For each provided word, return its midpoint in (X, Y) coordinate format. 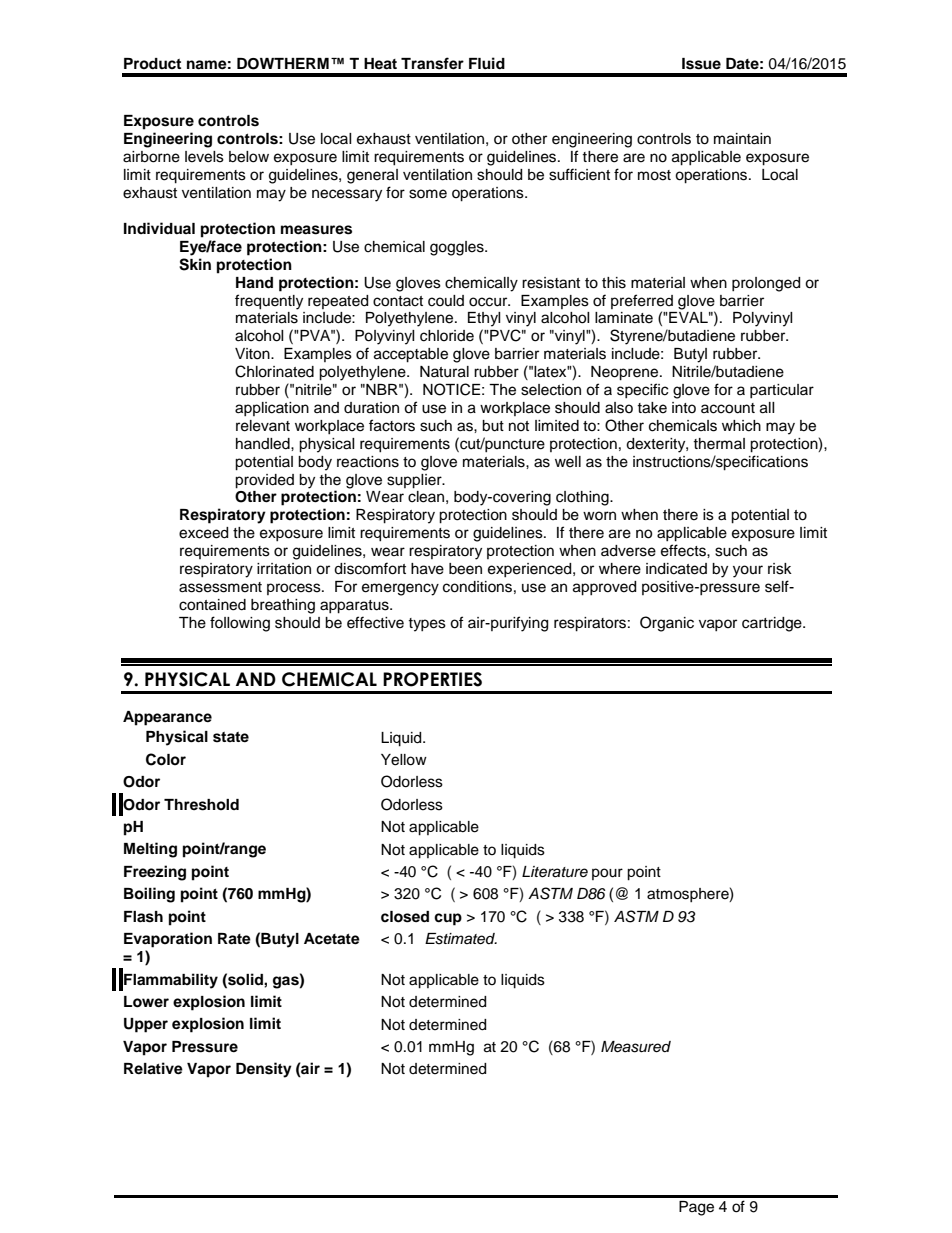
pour (607, 874)
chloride (447, 336)
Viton (253, 354)
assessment (220, 587)
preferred (642, 301)
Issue (701, 64)
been (465, 569)
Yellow (404, 760)
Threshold (201, 805)
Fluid (487, 63)
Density (264, 1070)
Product (152, 63)
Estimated (461, 939)
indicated (676, 569)
